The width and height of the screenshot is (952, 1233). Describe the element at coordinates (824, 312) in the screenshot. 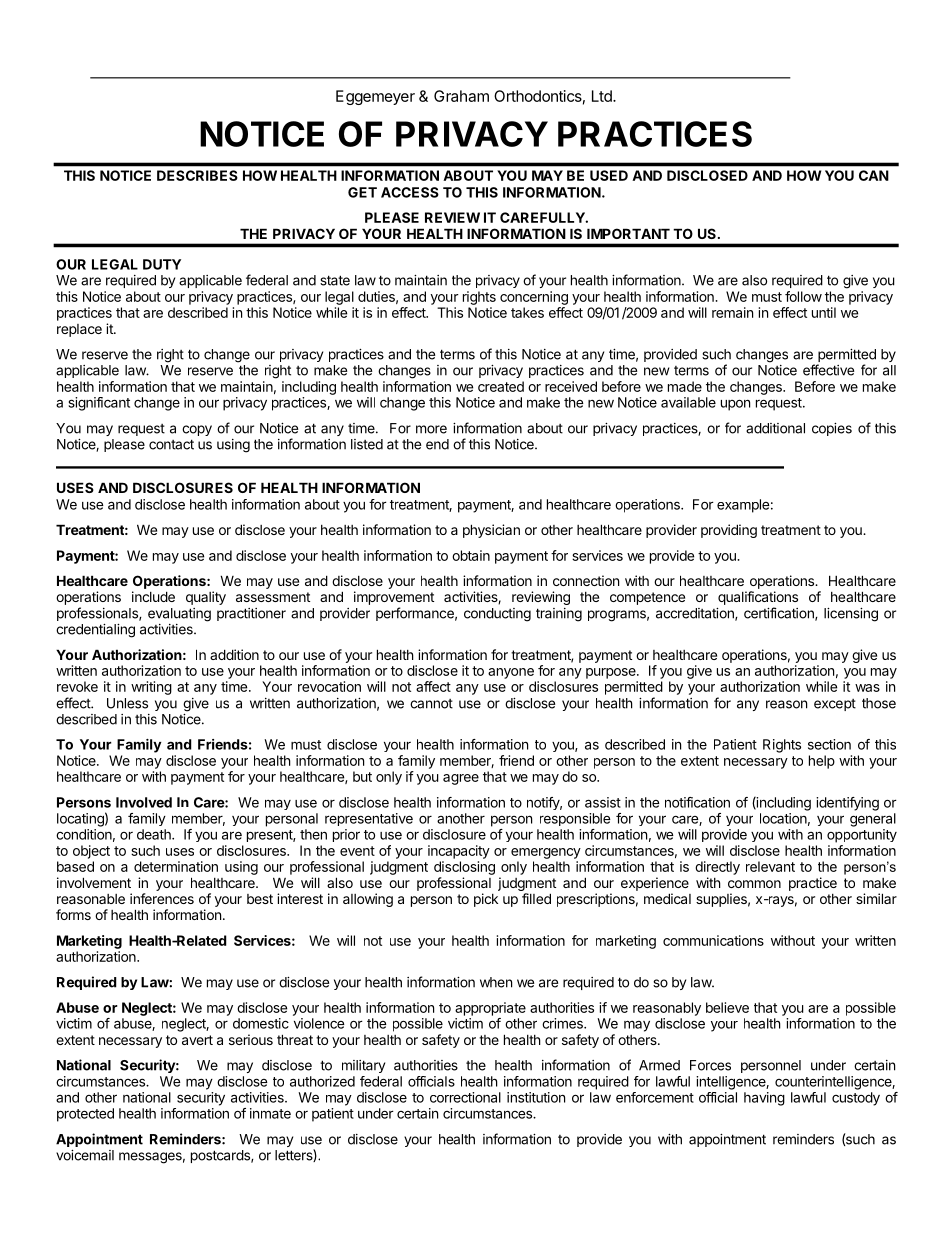

I see `until` at that location.
